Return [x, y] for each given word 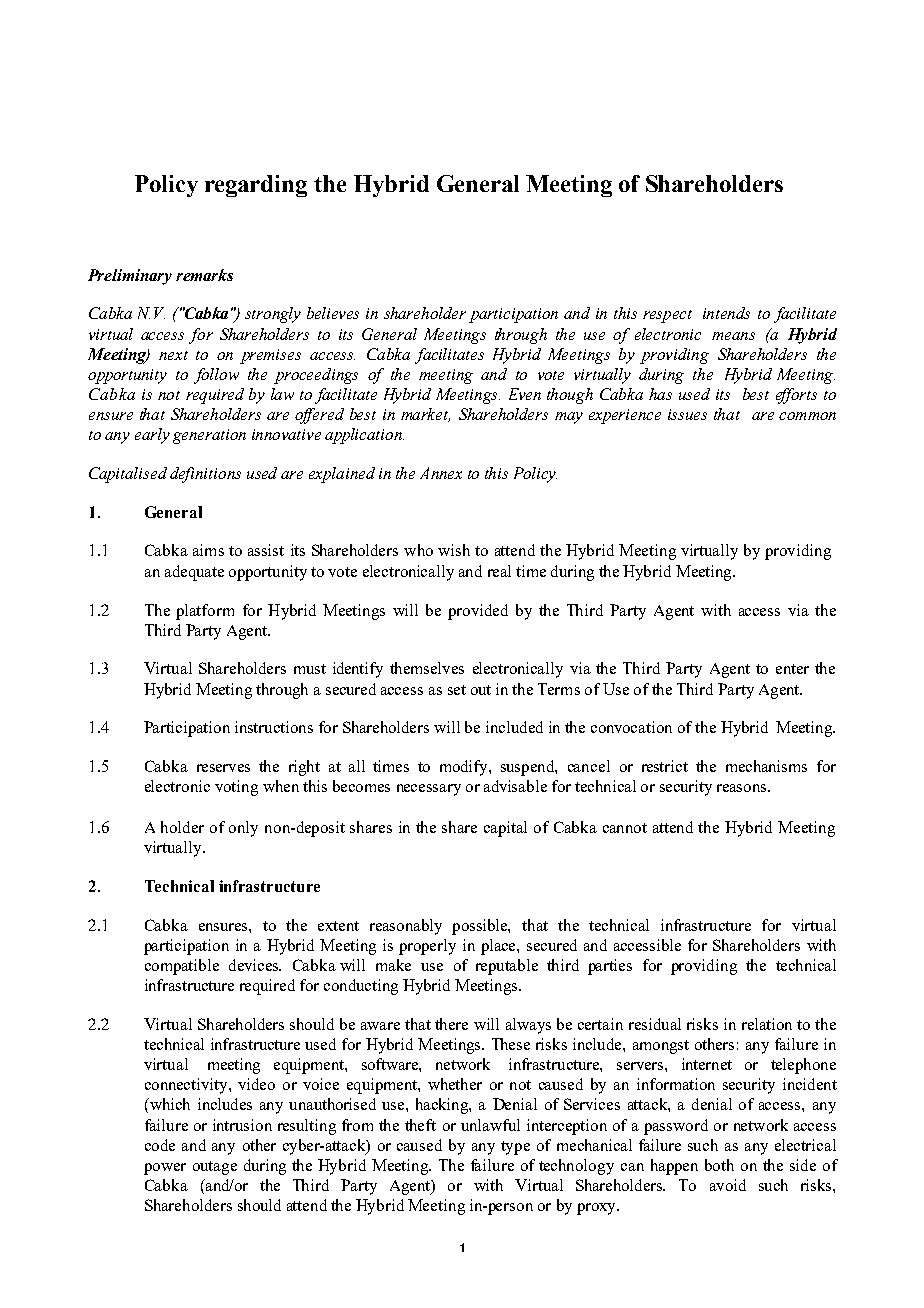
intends [726, 313]
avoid [728, 1185]
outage [215, 1168]
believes [333, 313]
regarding [256, 186]
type [515, 1148]
